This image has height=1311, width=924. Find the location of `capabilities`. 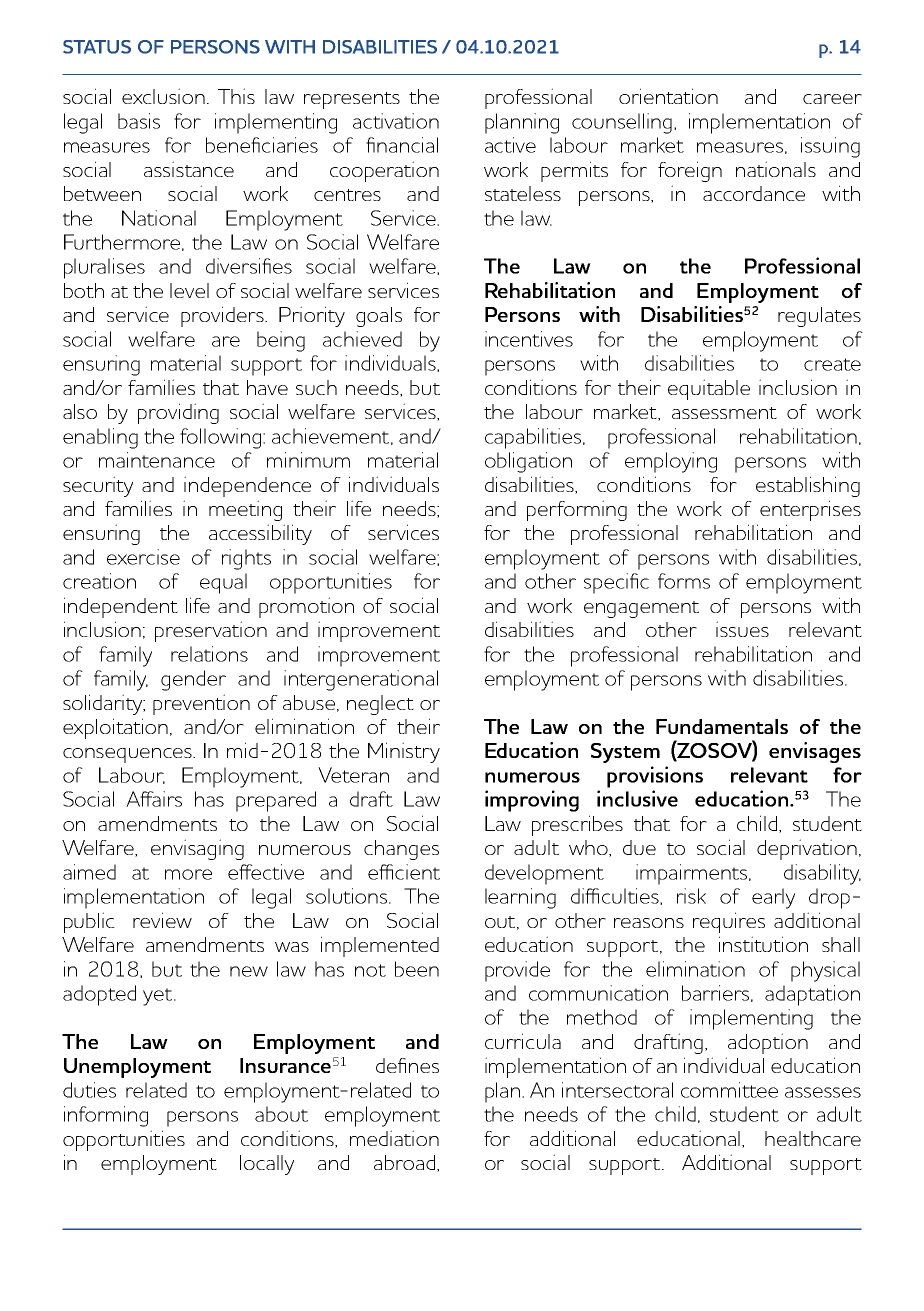

capabilities is located at coordinates (534, 438).
